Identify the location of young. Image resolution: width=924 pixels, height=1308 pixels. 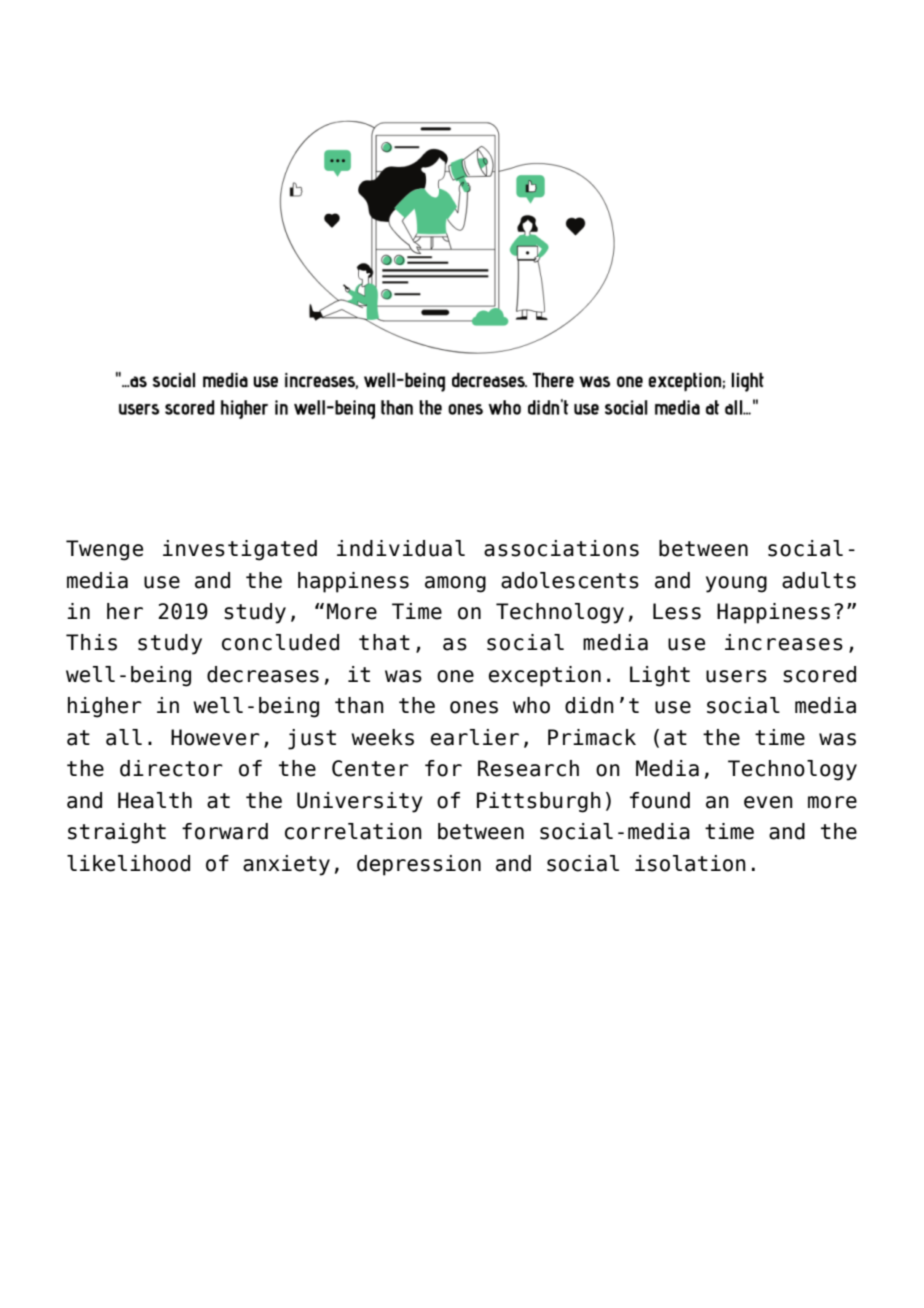
(736, 584).
